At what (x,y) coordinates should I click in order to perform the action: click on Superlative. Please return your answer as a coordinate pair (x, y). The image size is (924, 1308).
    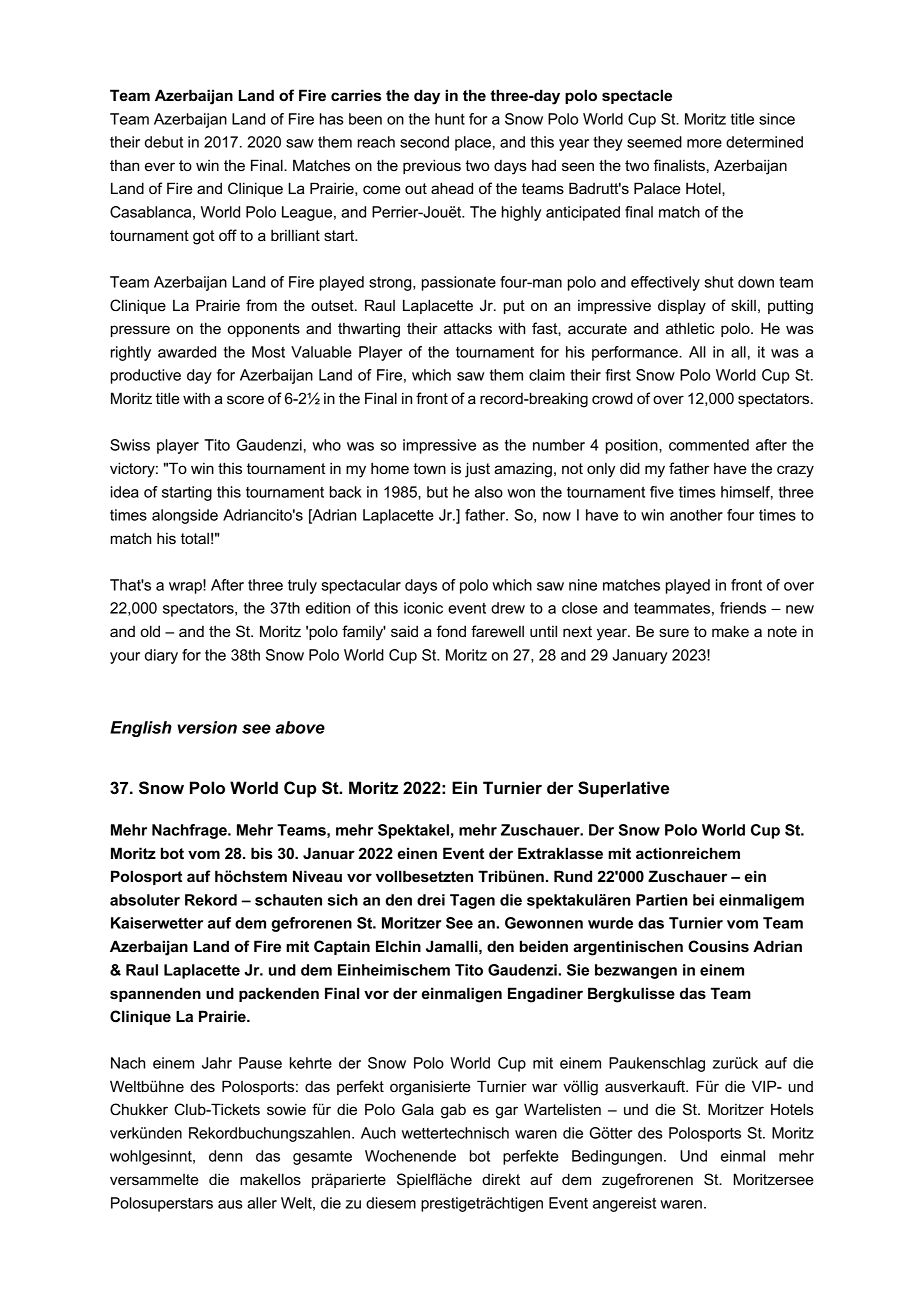
    Looking at the image, I should click on (623, 789).
